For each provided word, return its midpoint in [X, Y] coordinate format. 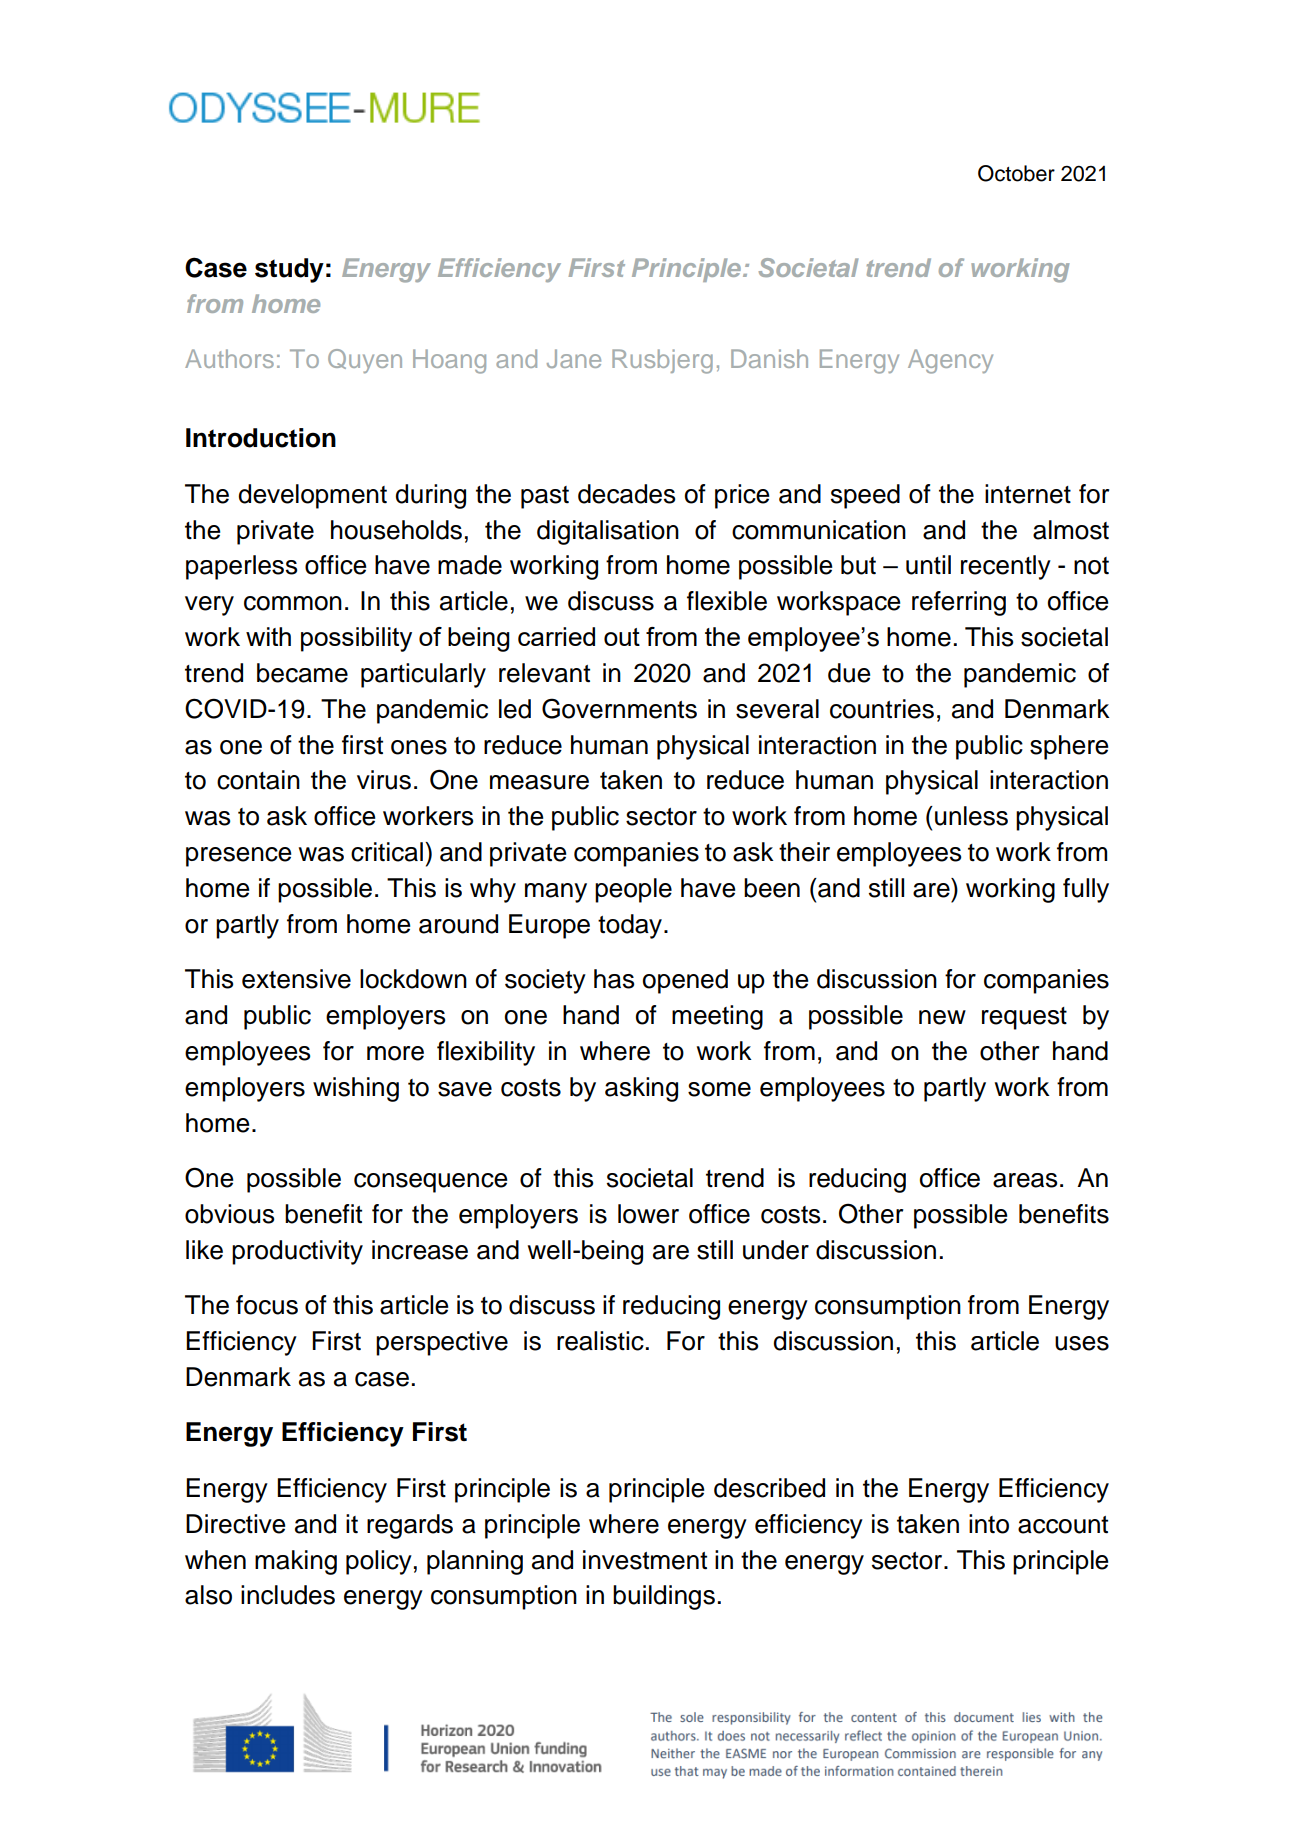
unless [971, 816]
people [633, 890]
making [296, 1562]
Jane [574, 358]
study [289, 270]
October [1016, 173]
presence [238, 857]
